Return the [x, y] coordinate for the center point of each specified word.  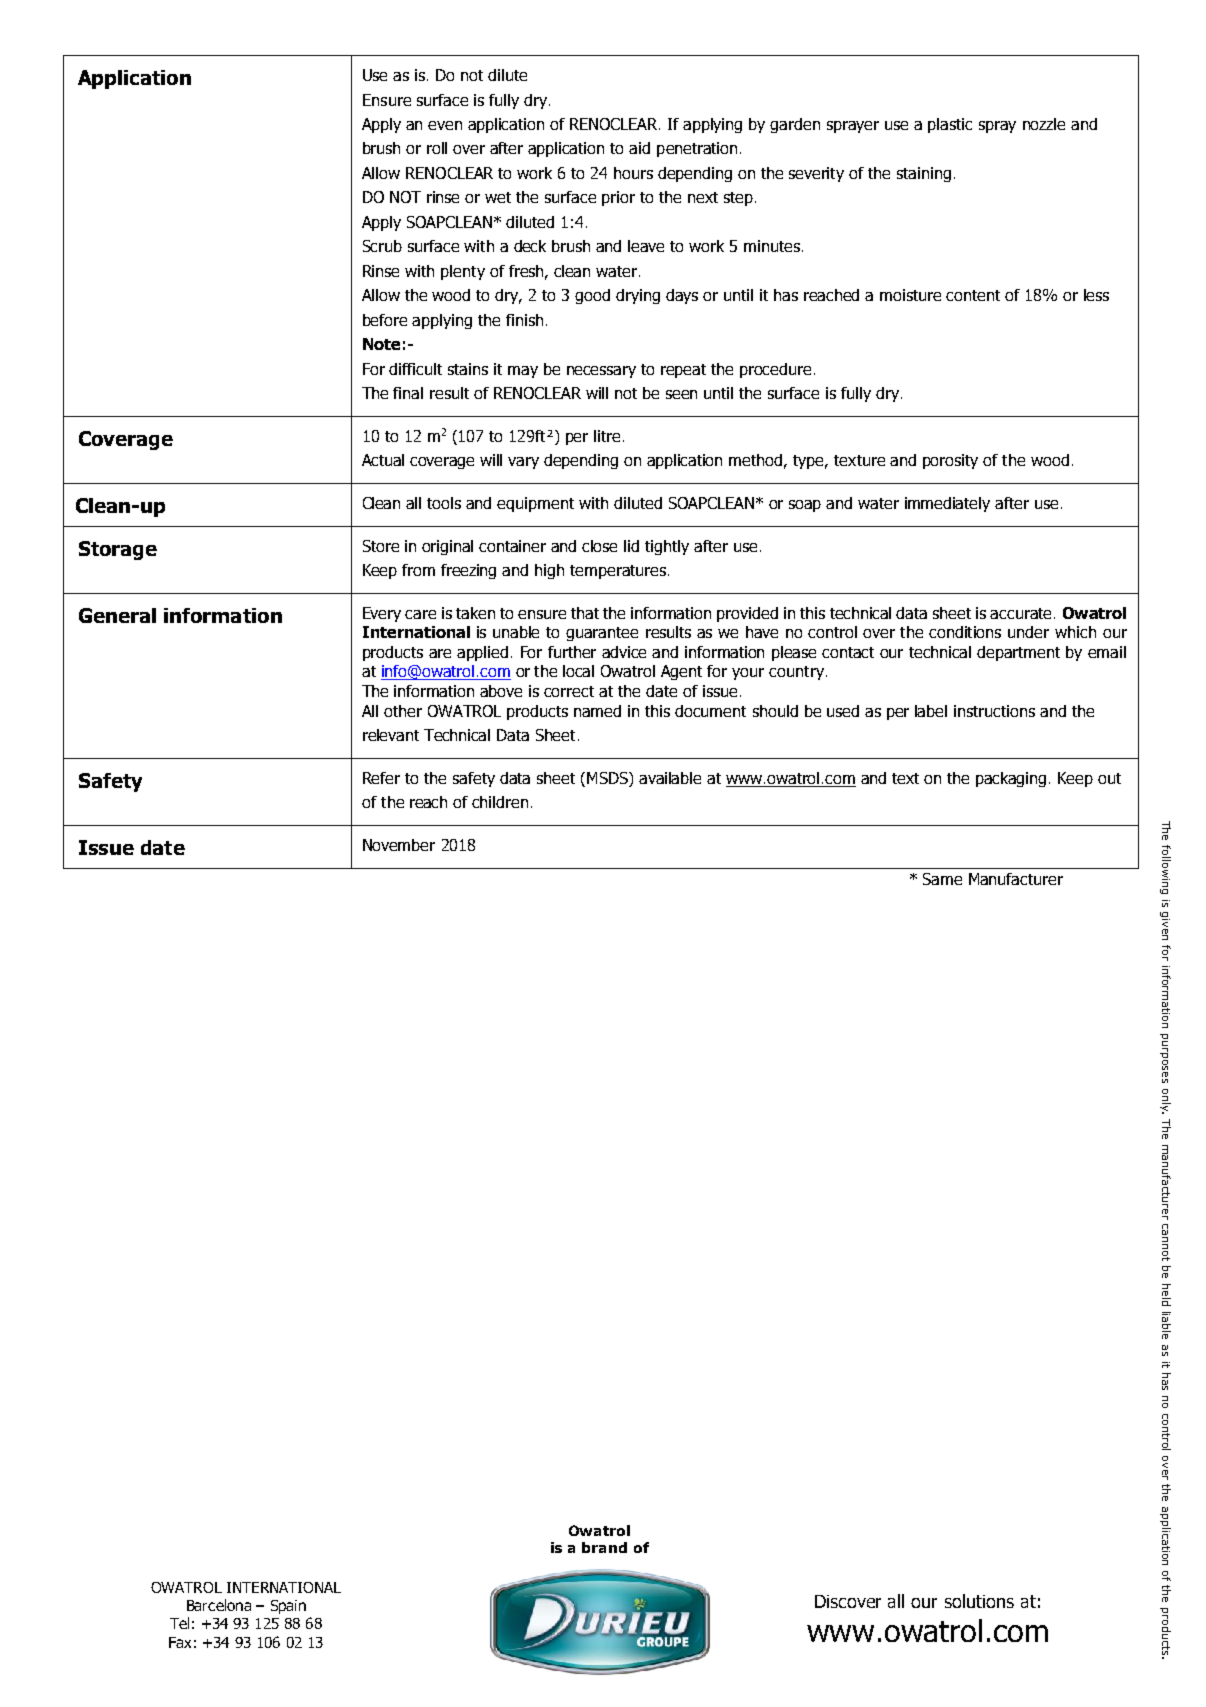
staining [924, 174]
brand [604, 1547]
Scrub [382, 246]
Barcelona [219, 1605]
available [670, 778]
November [399, 845]
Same [942, 879]
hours [633, 173]
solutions [979, 1601]
